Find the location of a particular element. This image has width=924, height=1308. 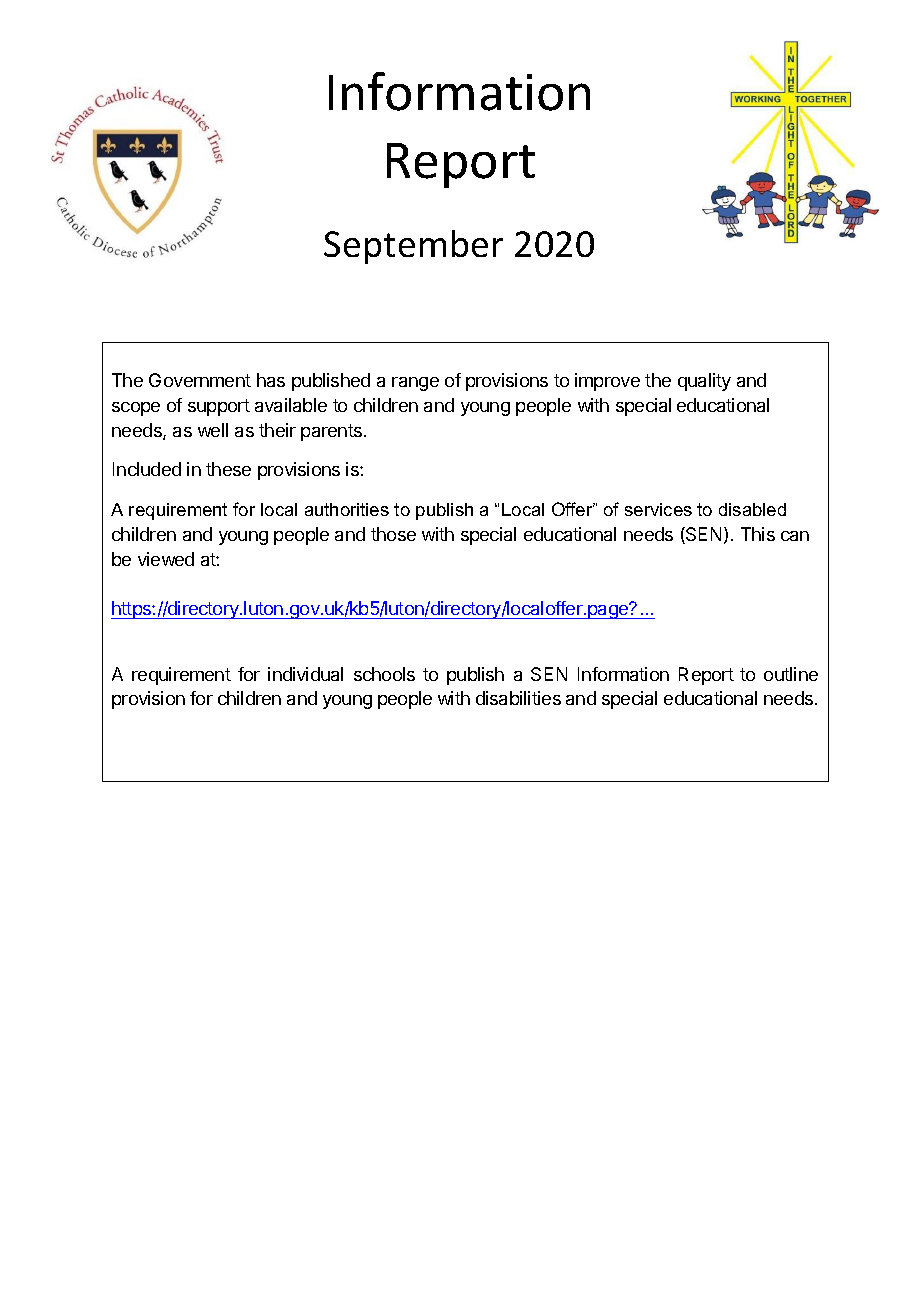

those is located at coordinates (393, 534).
